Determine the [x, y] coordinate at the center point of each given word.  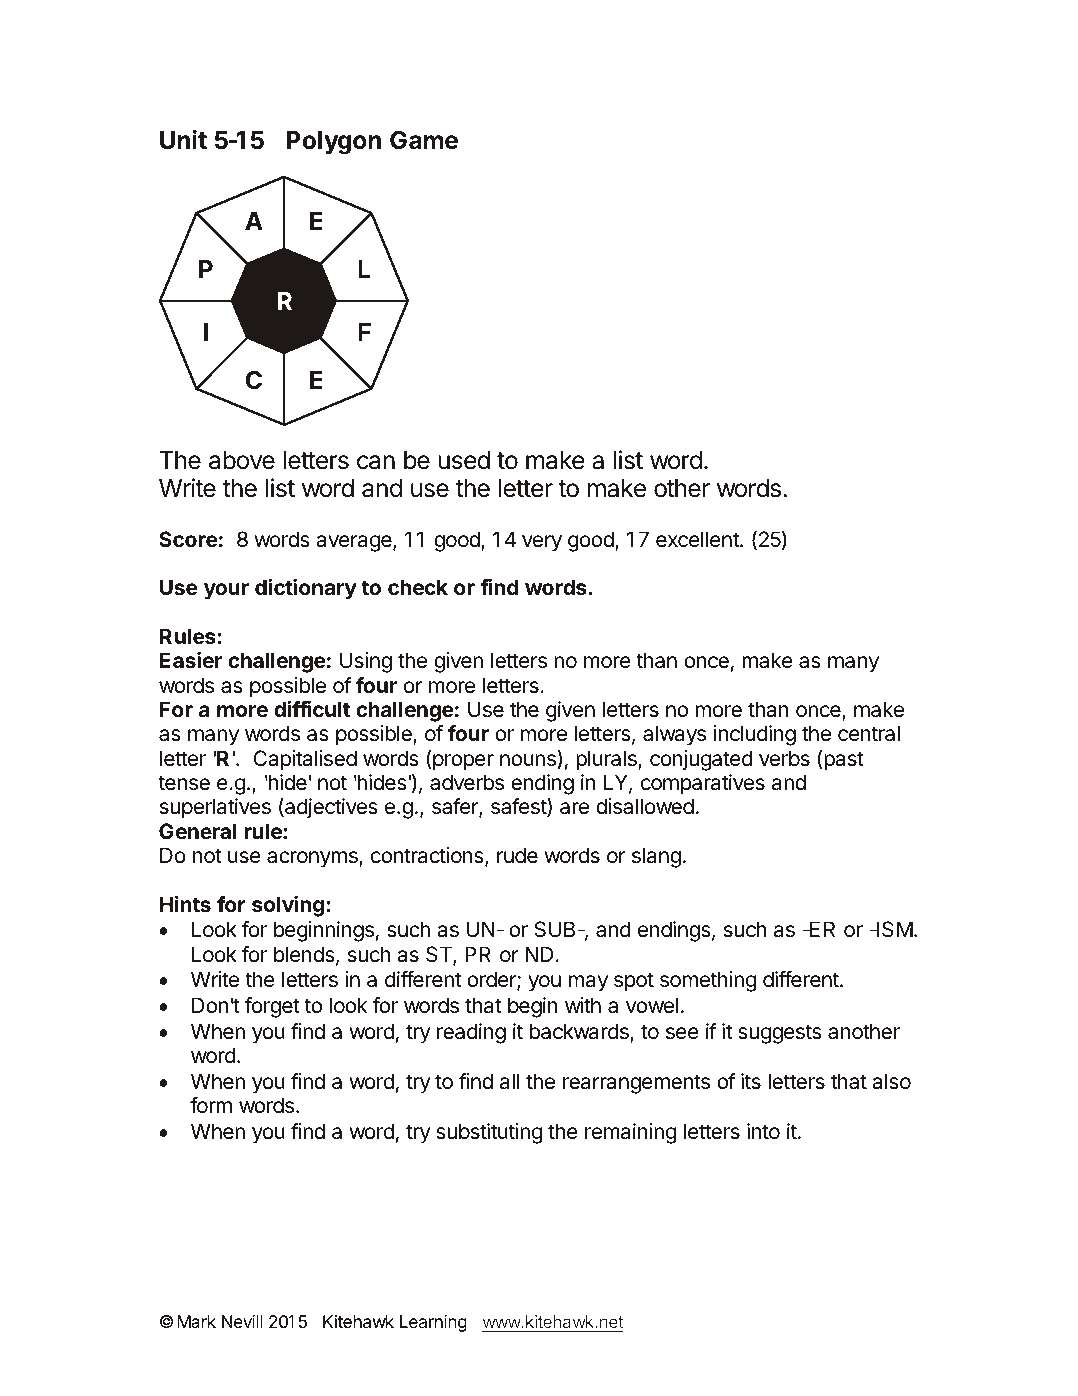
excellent [698, 539]
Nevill [242, 1321]
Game [424, 140]
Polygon [334, 143]
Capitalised [305, 760]
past [843, 761]
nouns [529, 761]
